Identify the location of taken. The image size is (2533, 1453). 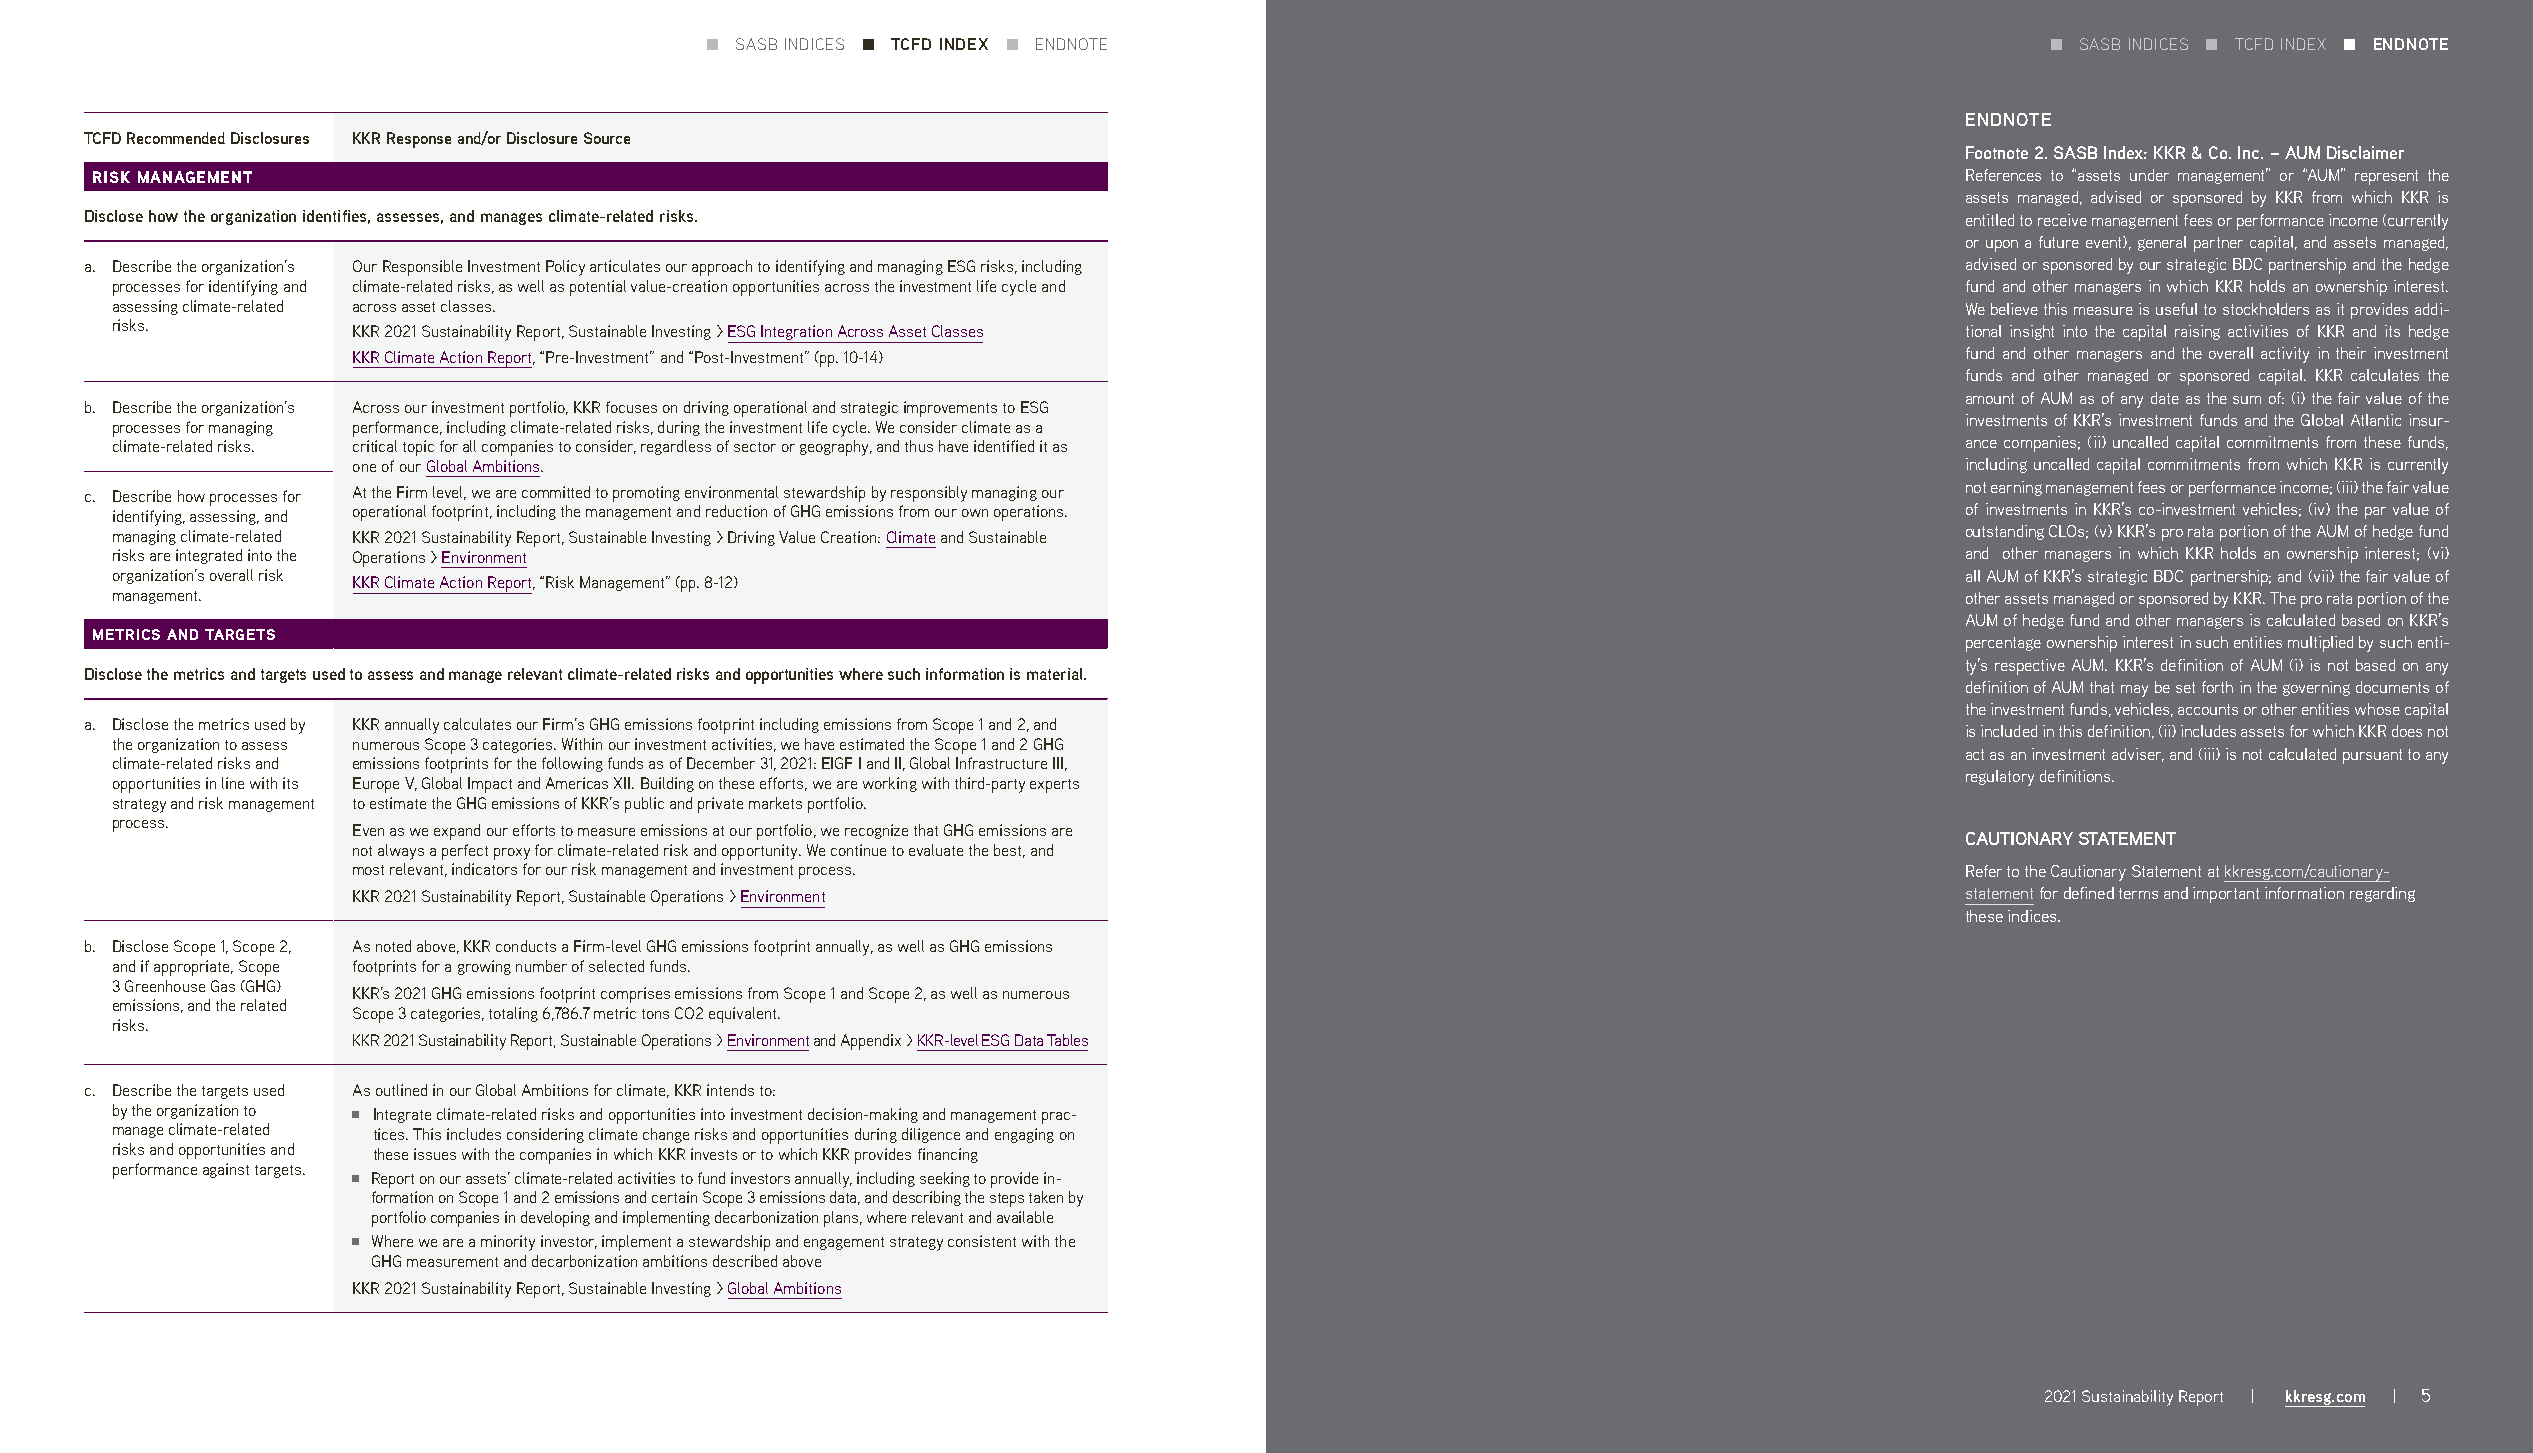
(1046, 1197).
